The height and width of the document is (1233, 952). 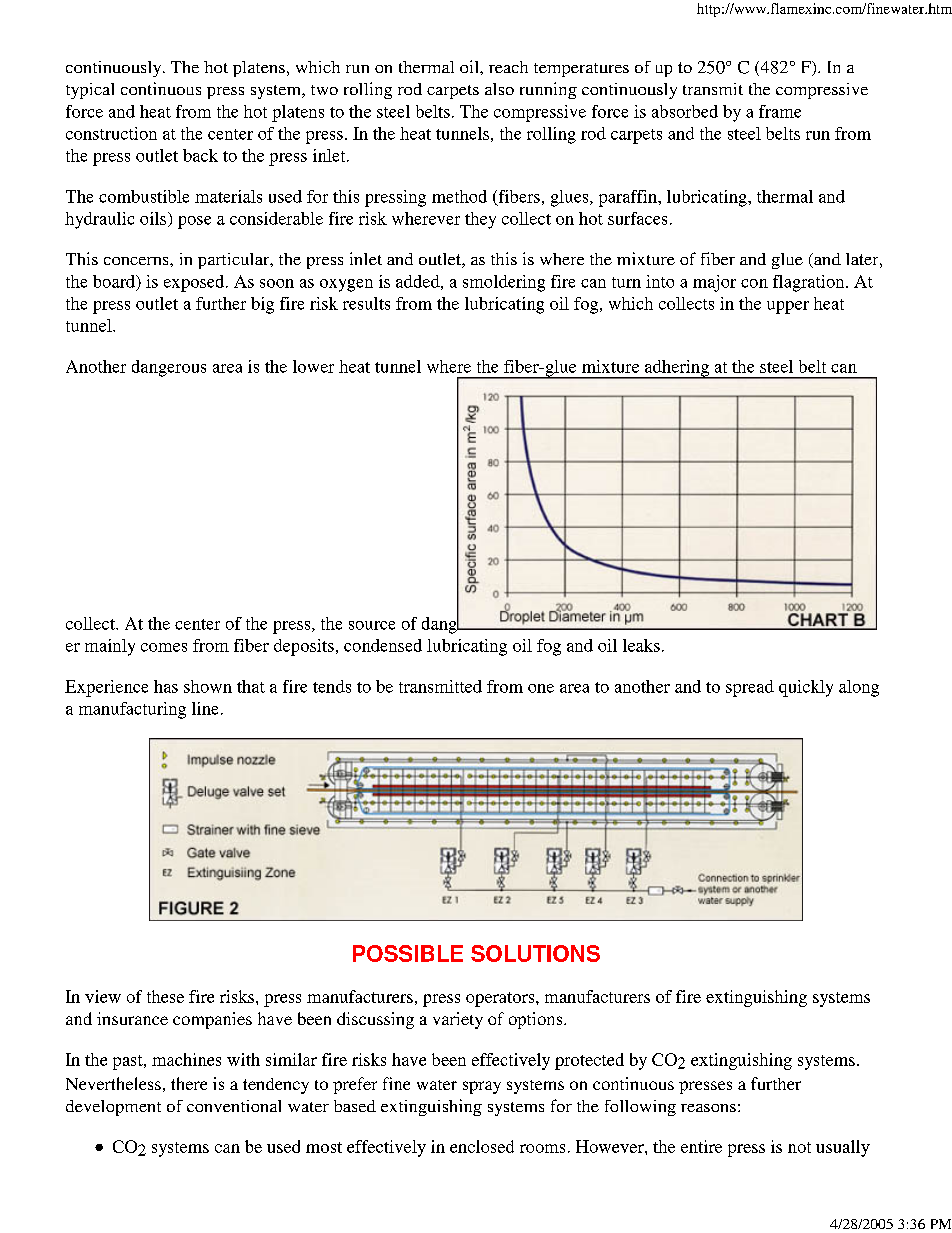 What do you see at coordinates (366, 303) in the document?
I see `results` at bounding box center [366, 303].
